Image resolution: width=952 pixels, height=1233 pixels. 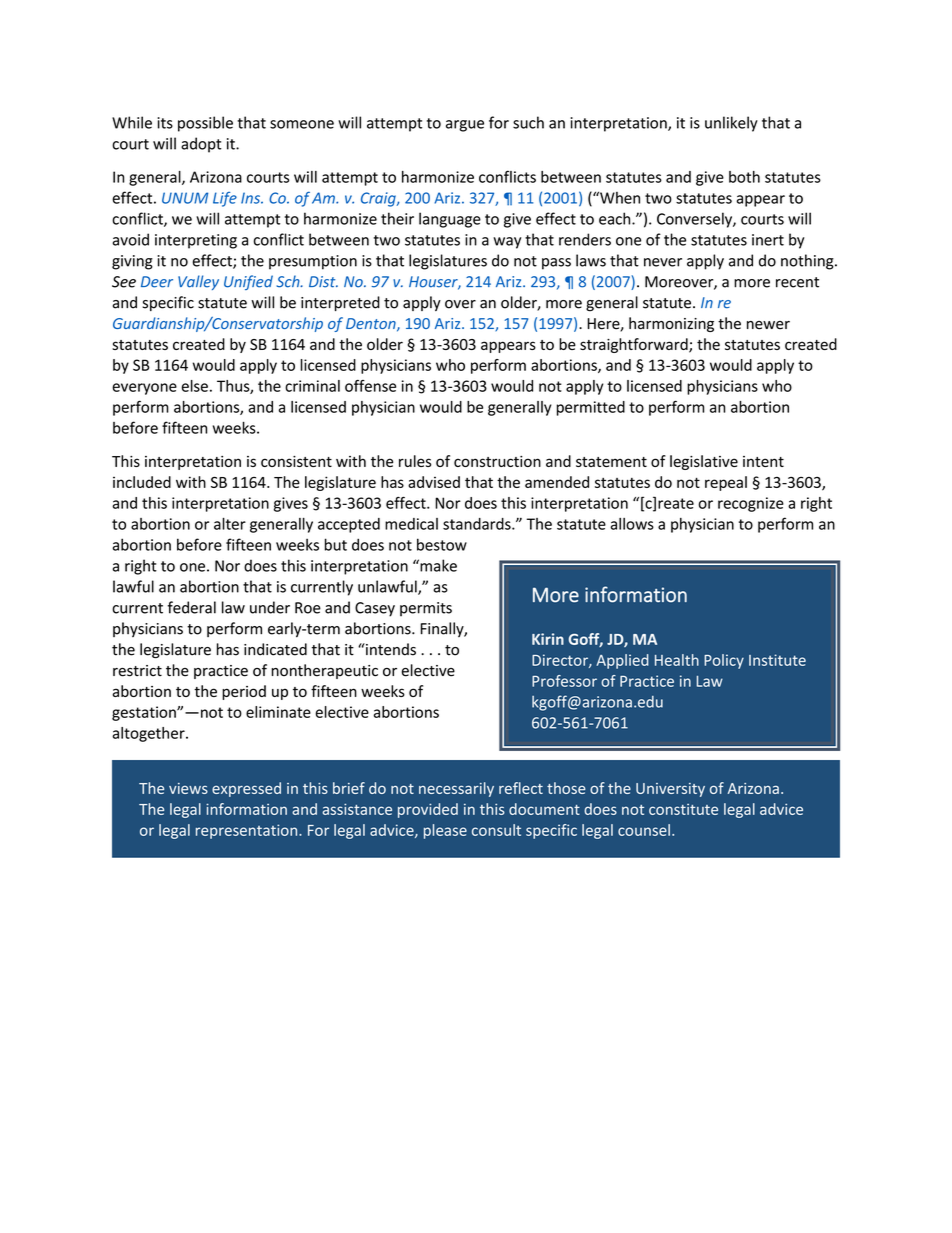 I want to click on advised, so click(x=434, y=482).
